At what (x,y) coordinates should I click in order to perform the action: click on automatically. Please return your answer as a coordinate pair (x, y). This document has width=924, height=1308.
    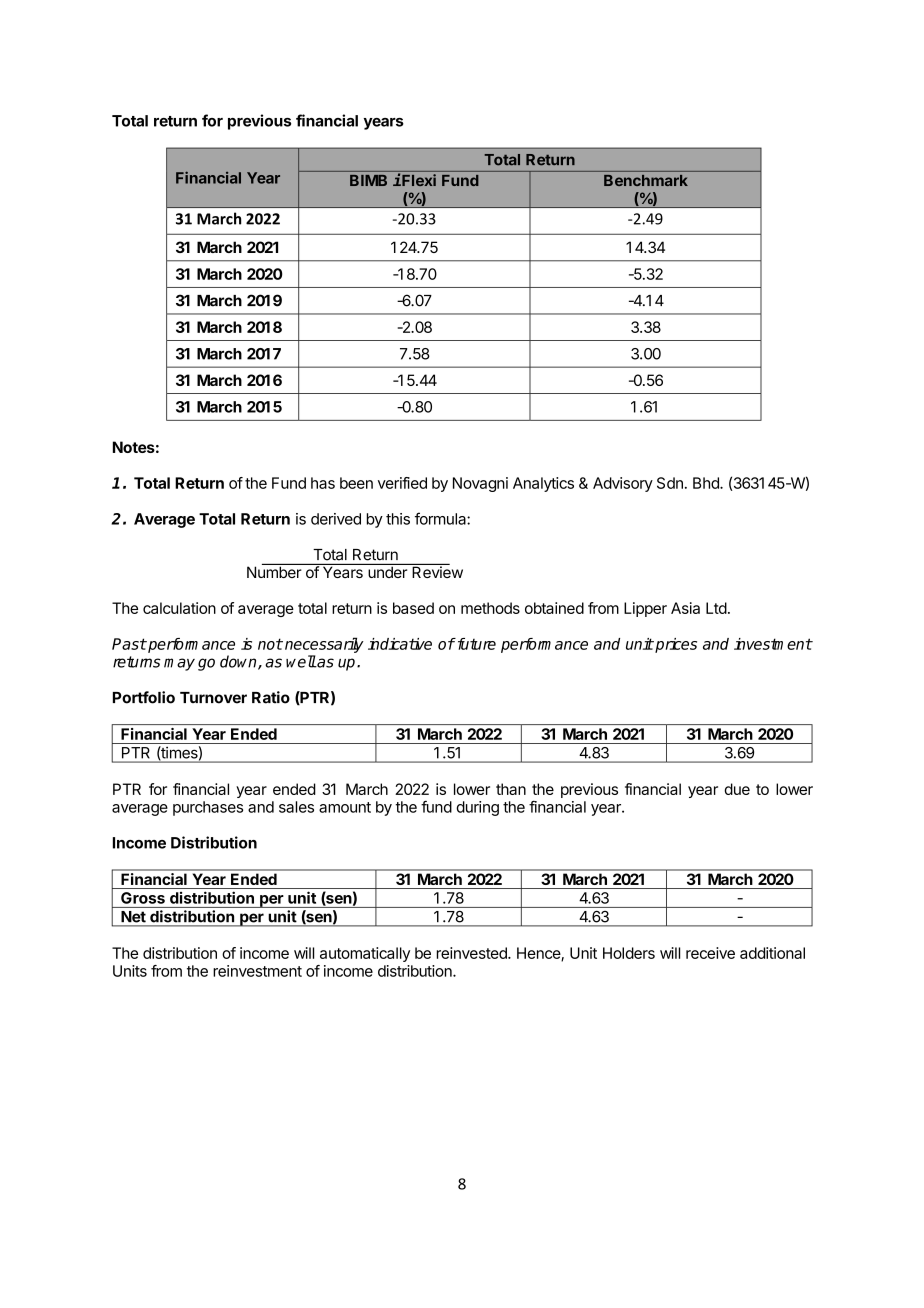
    Looking at the image, I should click on (365, 954).
